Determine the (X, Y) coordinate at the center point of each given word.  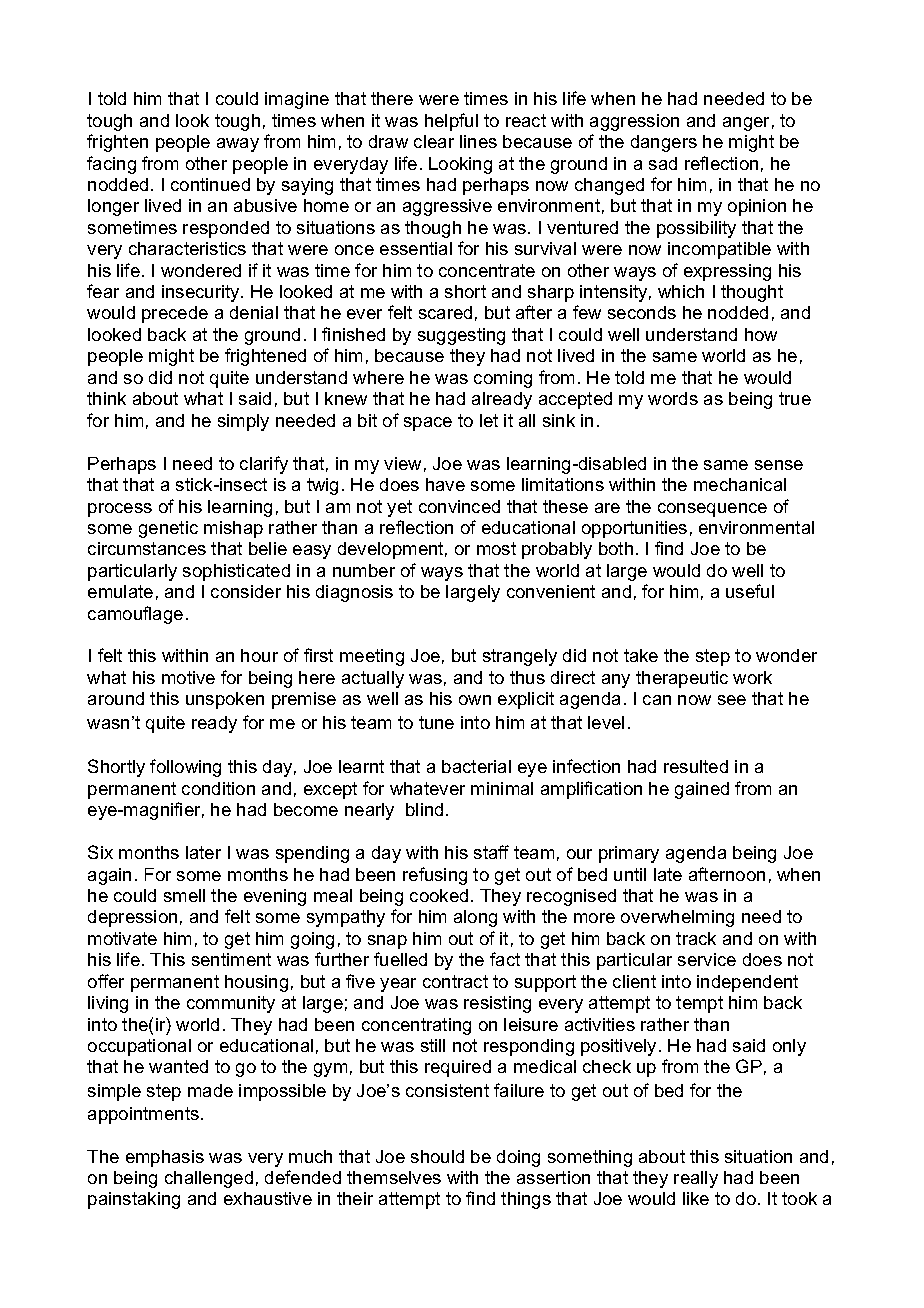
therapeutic (682, 679)
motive (188, 677)
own (475, 700)
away (238, 145)
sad (663, 163)
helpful (451, 122)
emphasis (165, 1158)
